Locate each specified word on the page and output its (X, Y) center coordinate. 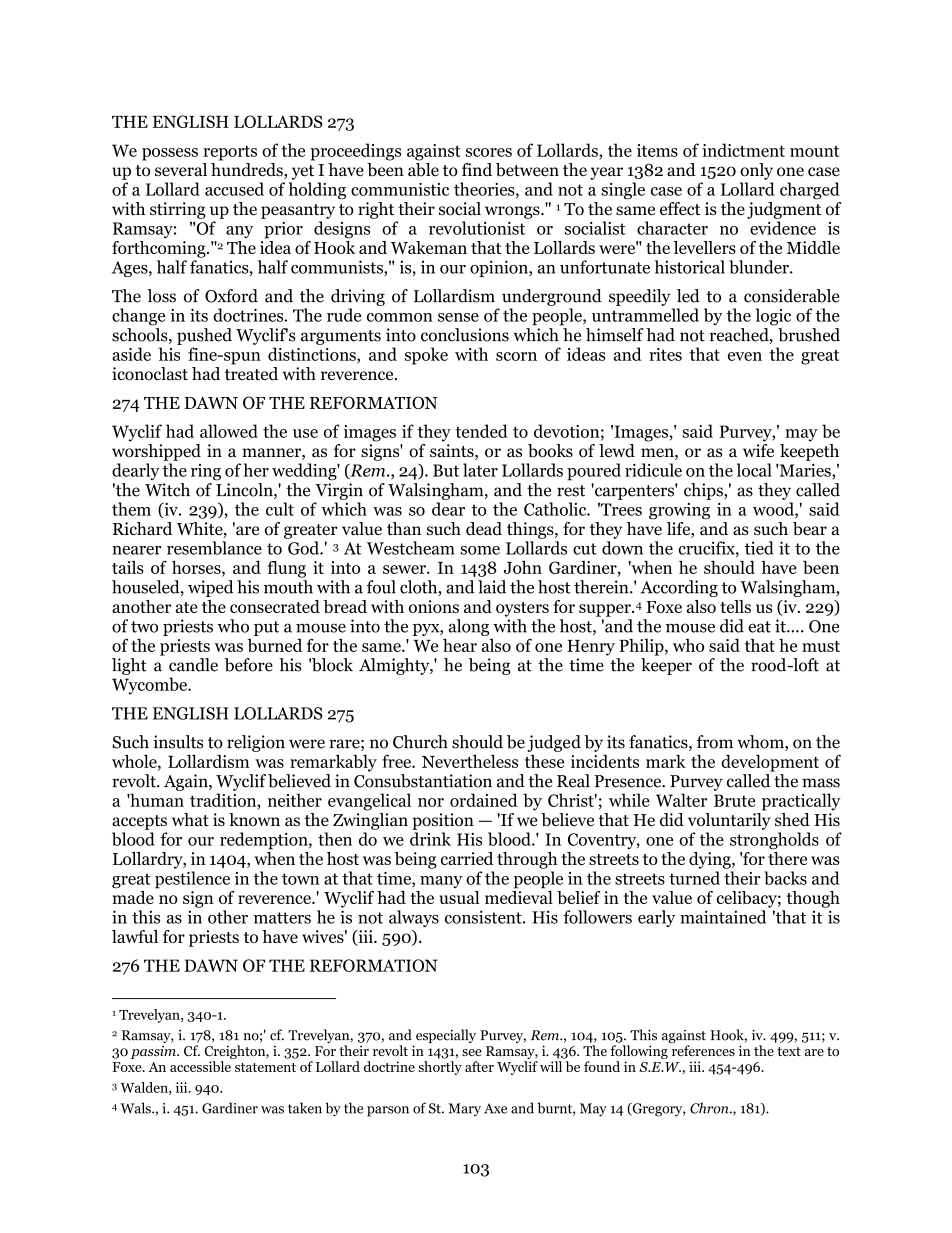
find (477, 170)
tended (481, 431)
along (469, 627)
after (479, 1066)
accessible (200, 1066)
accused (234, 189)
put (266, 628)
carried (467, 858)
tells (735, 606)
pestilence (192, 880)
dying (711, 860)
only (756, 171)
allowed (229, 431)
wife (758, 451)
